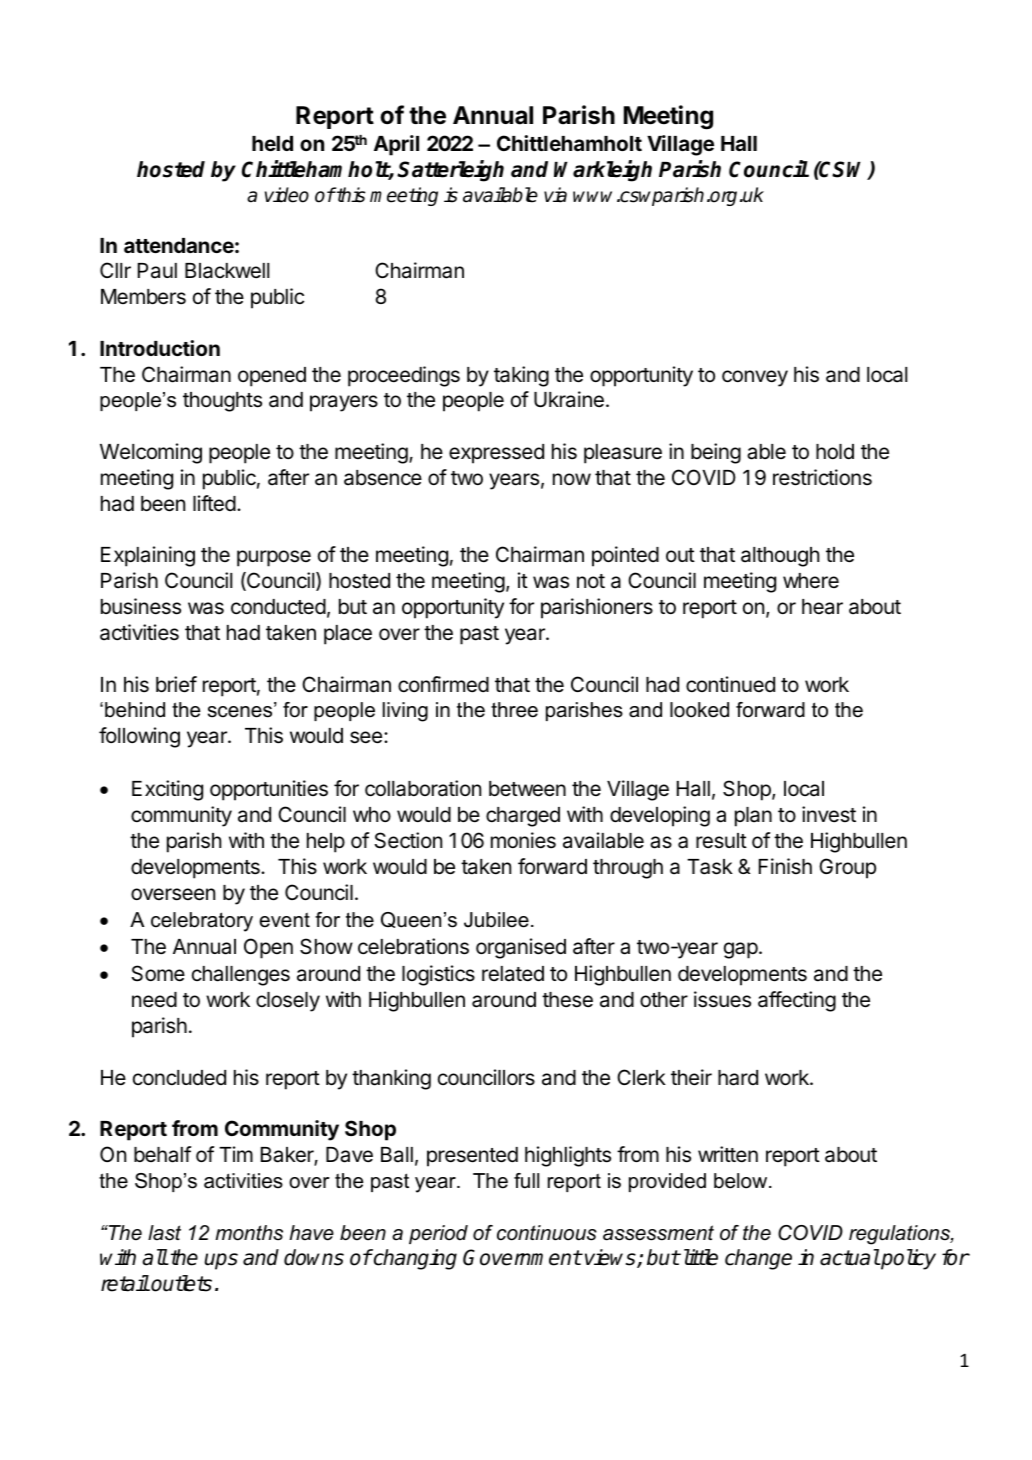  I want to click on video, so click(287, 195).
